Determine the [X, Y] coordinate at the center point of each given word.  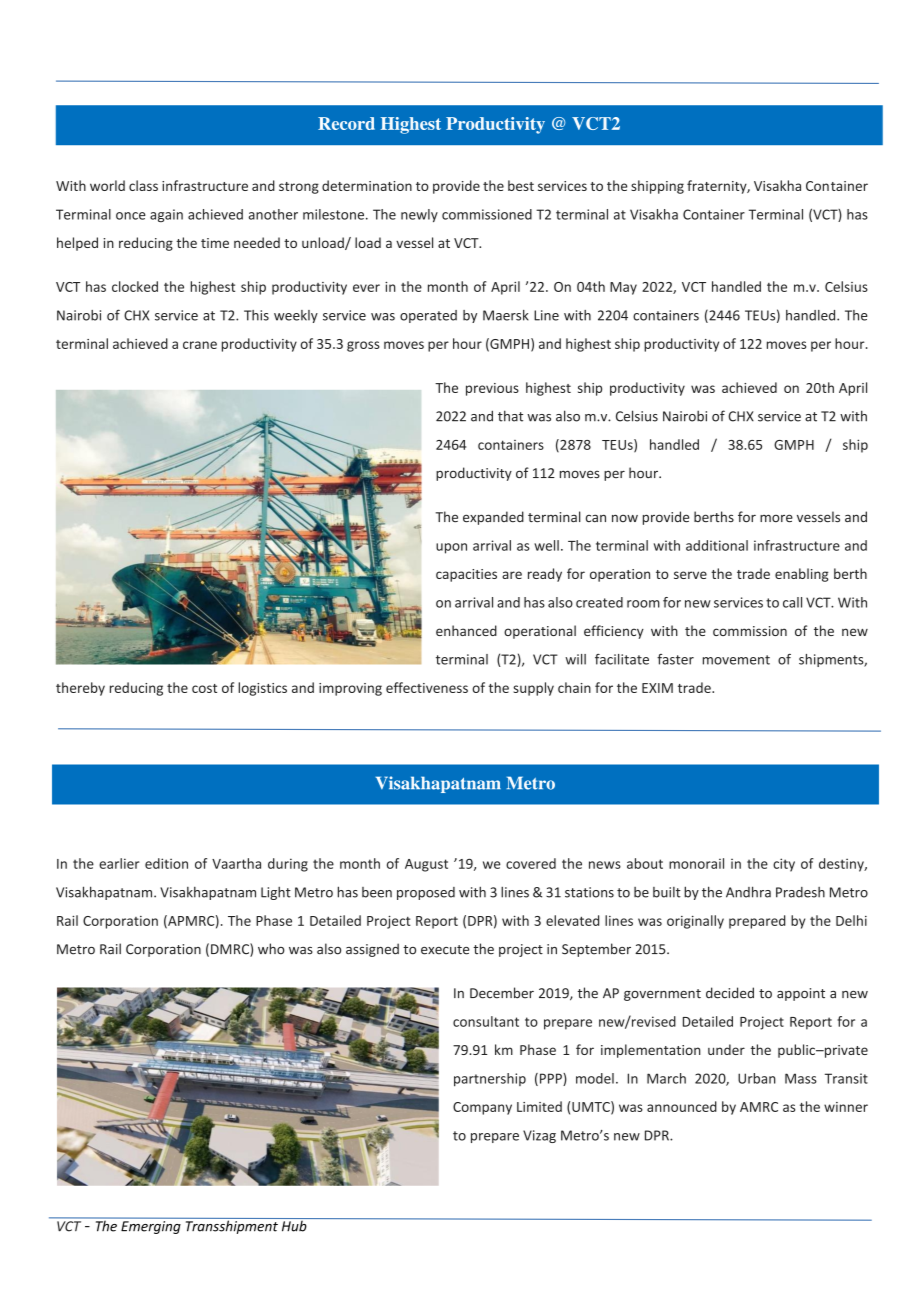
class [143, 185]
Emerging [151, 1227]
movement [736, 660]
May [623, 288]
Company [482, 1108]
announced [682, 1106]
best [521, 185]
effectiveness [427, 687]
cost [204, 688]
